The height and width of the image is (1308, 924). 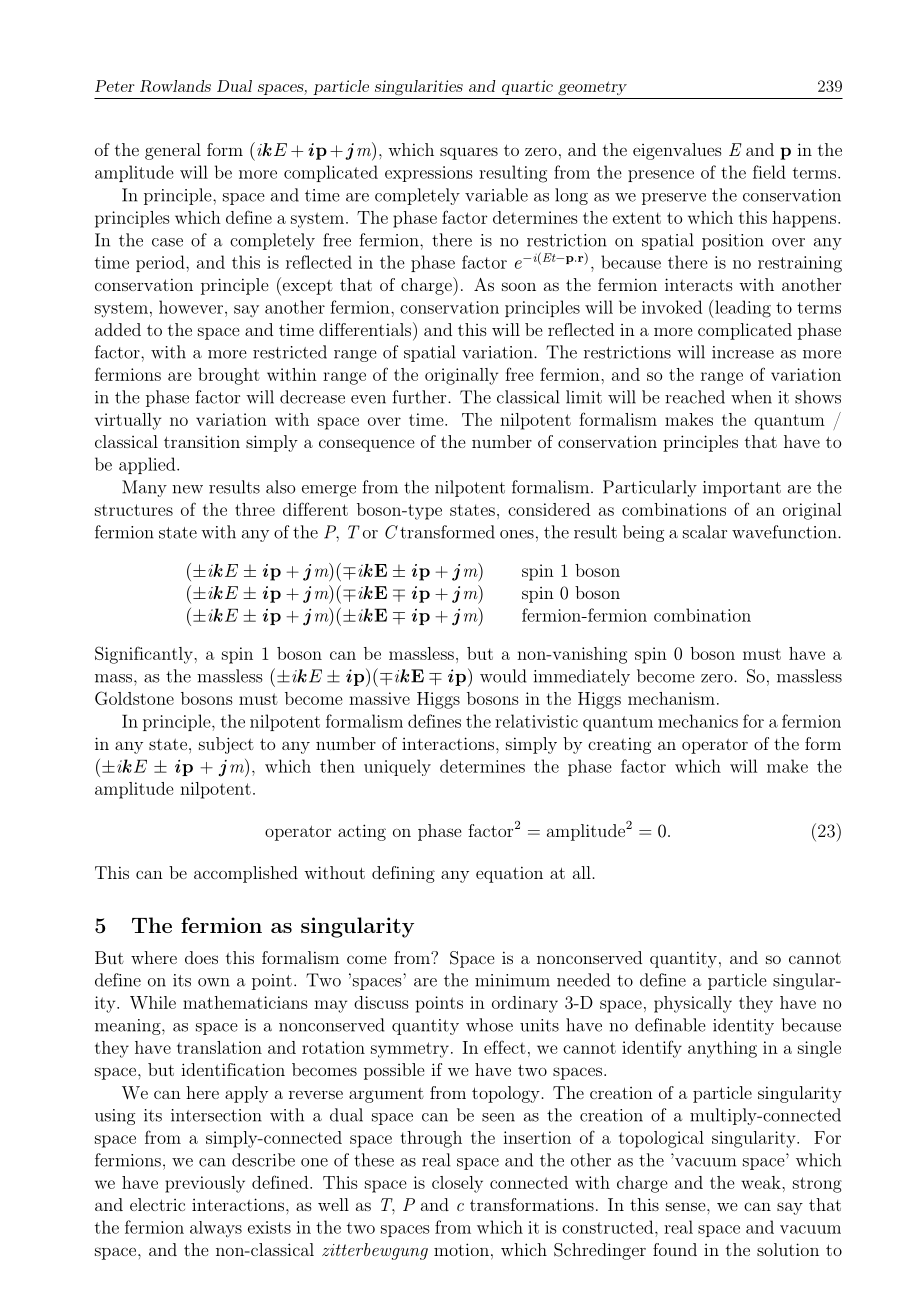 I want to click on closely, so click(x=457, y=1184).
